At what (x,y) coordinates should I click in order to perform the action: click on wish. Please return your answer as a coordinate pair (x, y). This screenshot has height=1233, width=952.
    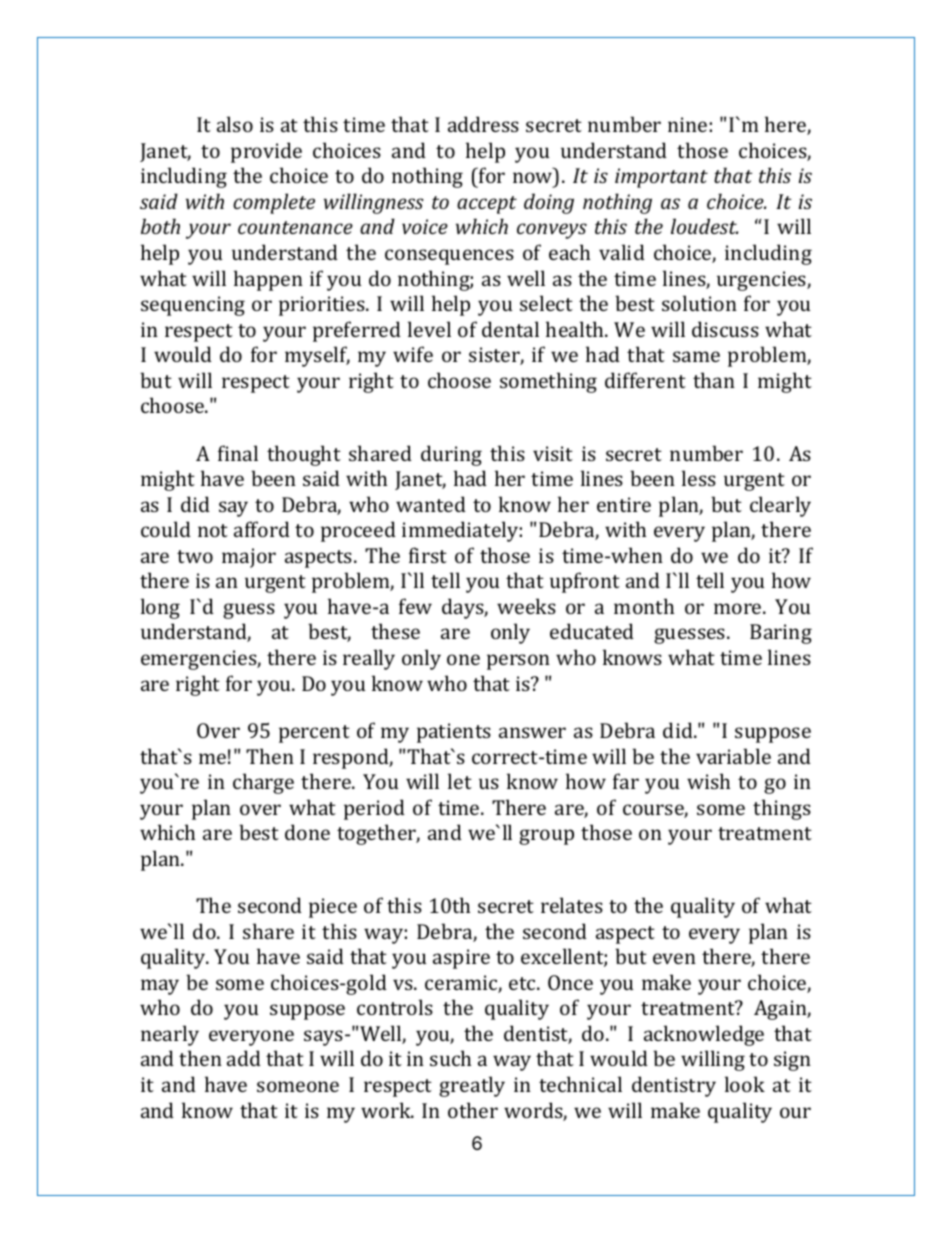
    Looking at the image, I should click on (708, 781).
